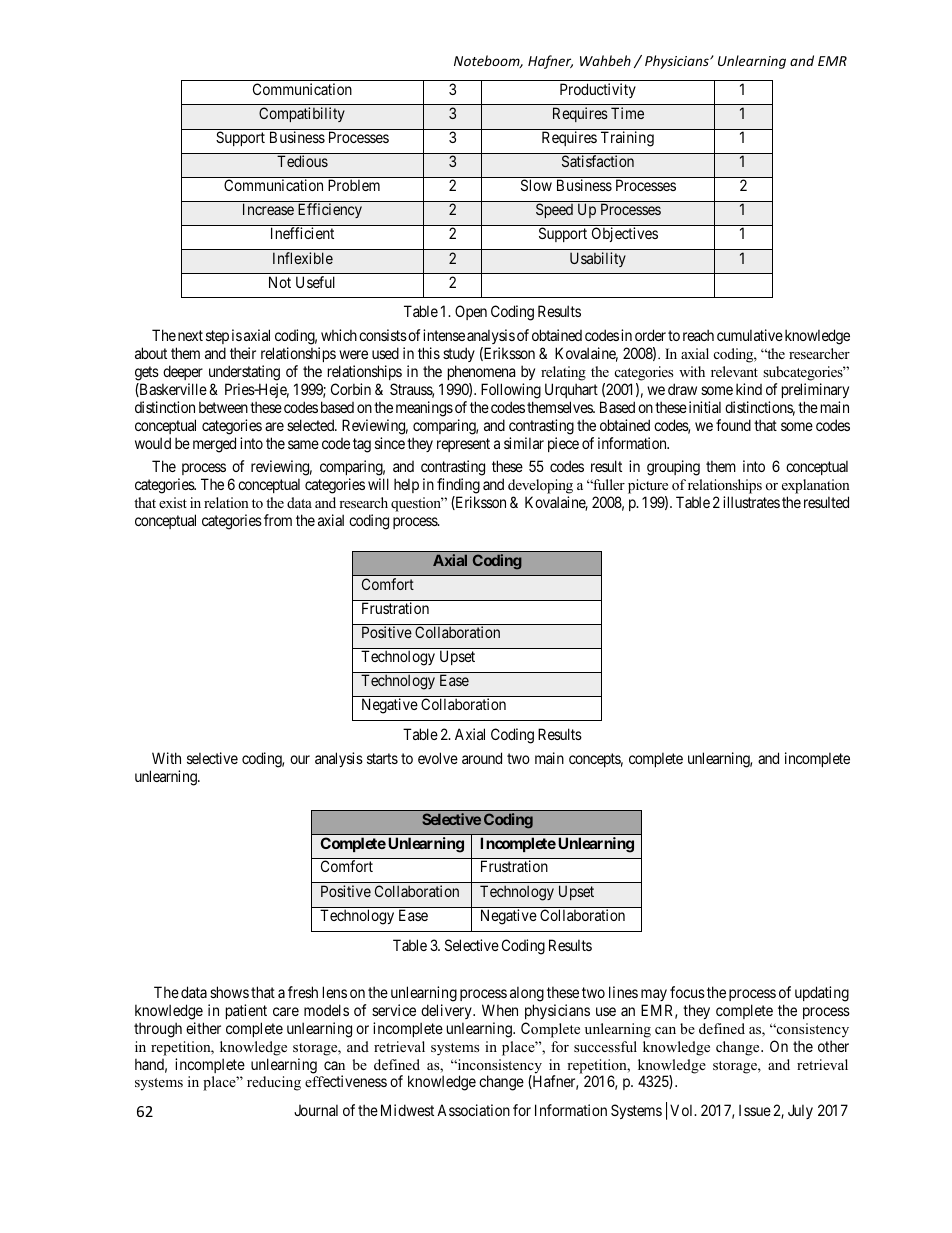  Describe the element at coordinates (274, 1083) in the screenshot. I see `reducing` at that location.
